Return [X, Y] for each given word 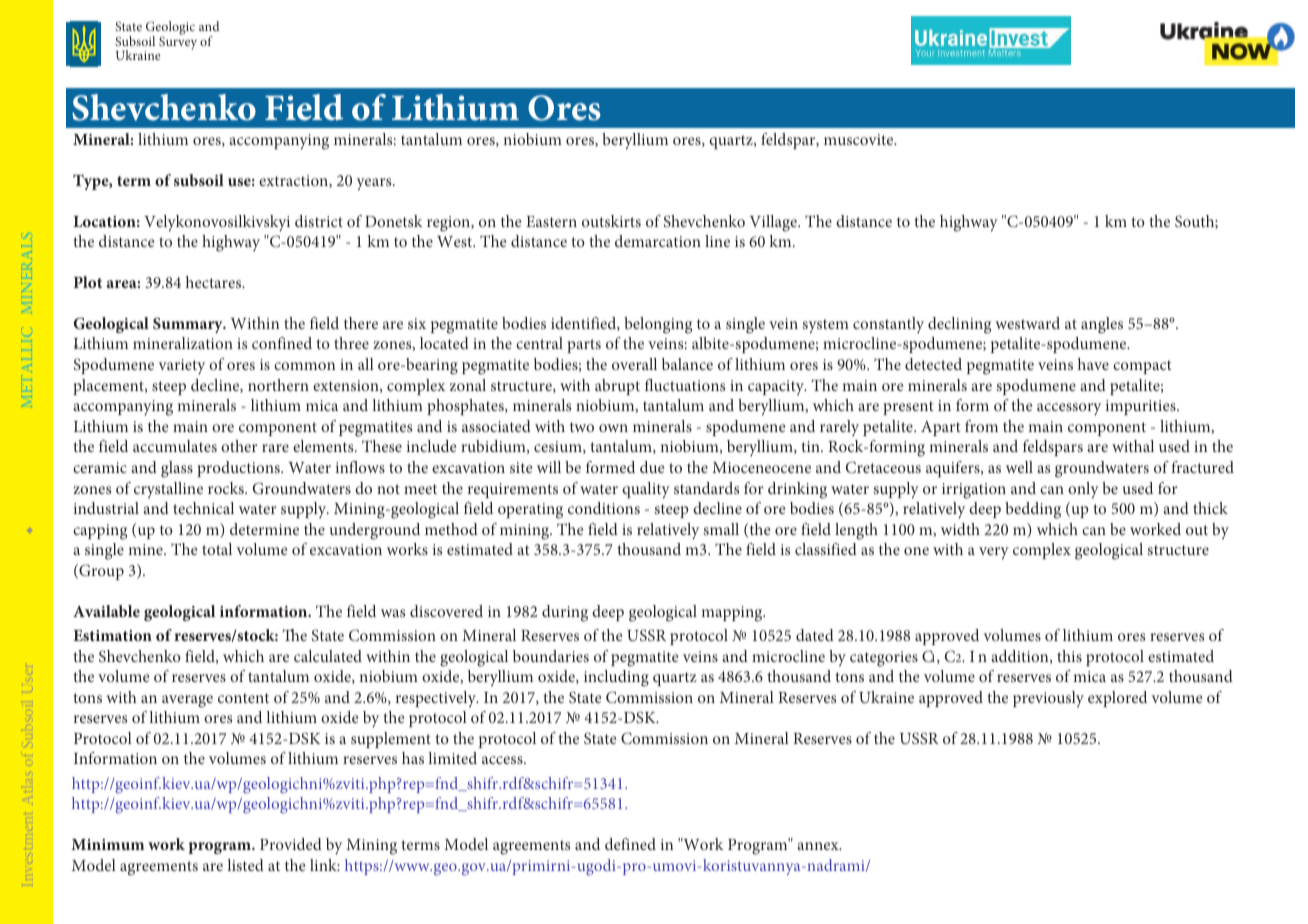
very [994, 553]
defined [630, 844]
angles [1102, 325]
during [565, 613]
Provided [291, 844]
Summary [189, 325]
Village [774, 223]
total [217, 549]
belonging [658, 325]
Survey [178, 42]
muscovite [860, 139]
